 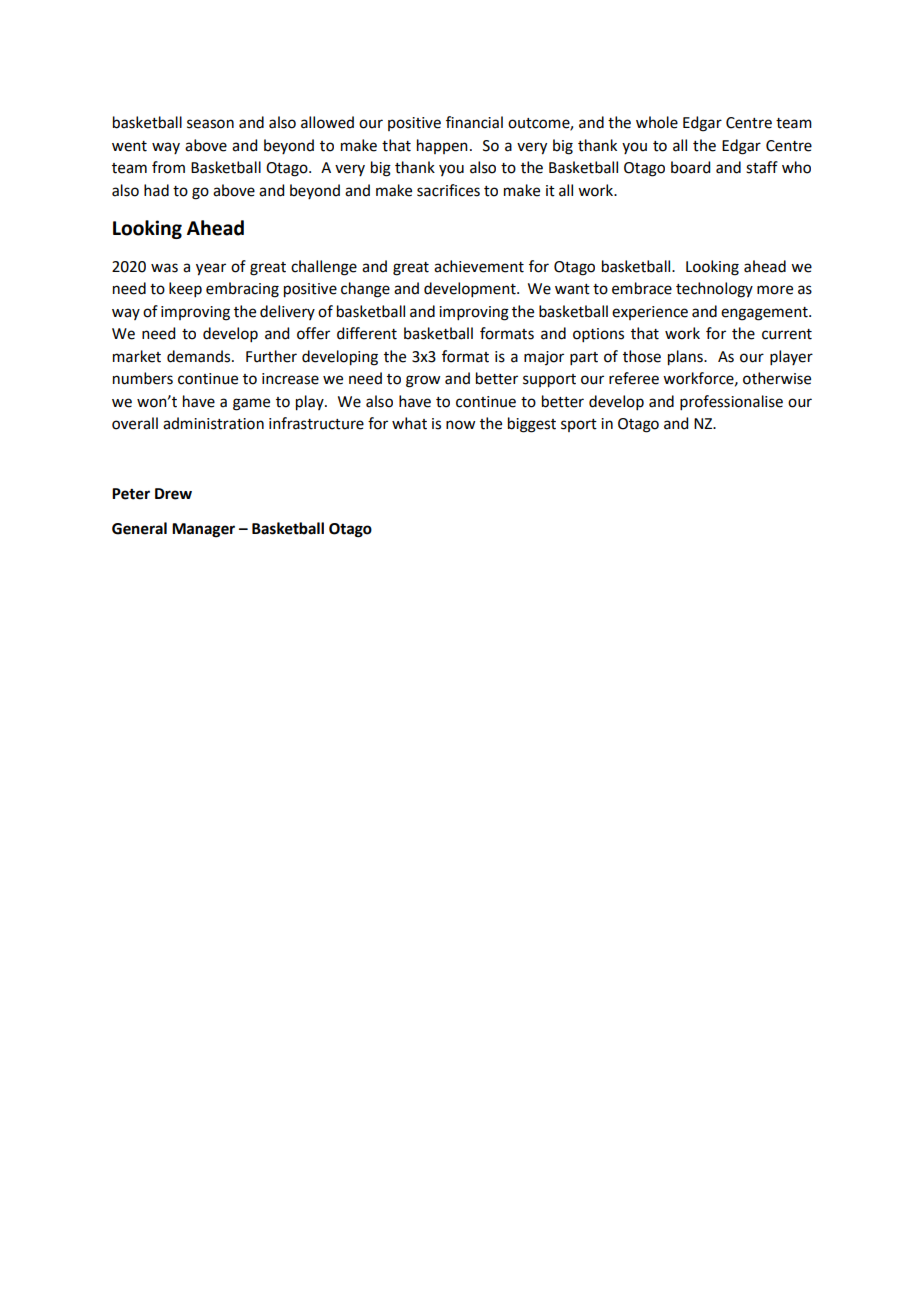 I want to click on season, so click(x=210, y=124).
